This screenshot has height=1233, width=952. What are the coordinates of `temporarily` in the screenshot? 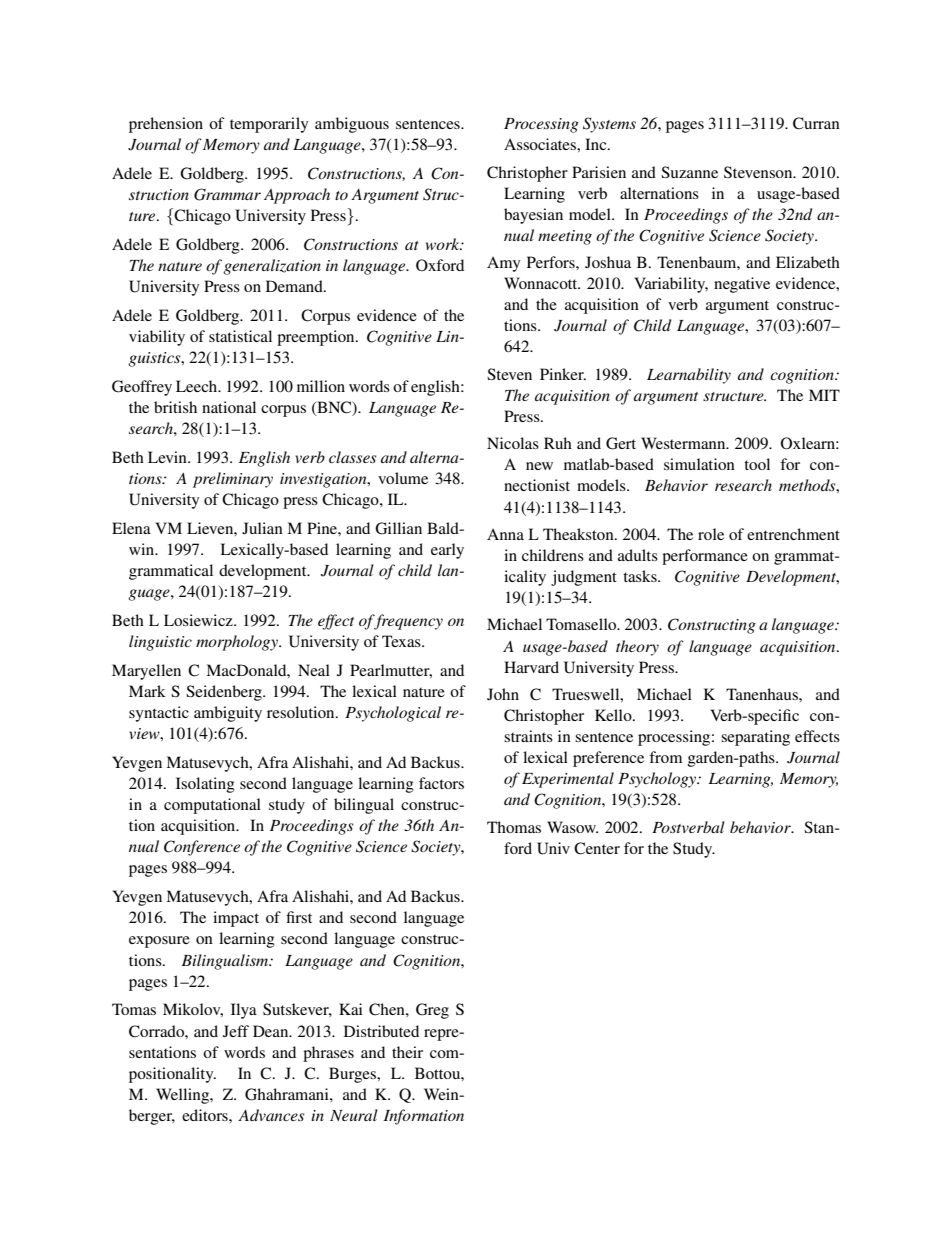 It's located at (269, 125).
